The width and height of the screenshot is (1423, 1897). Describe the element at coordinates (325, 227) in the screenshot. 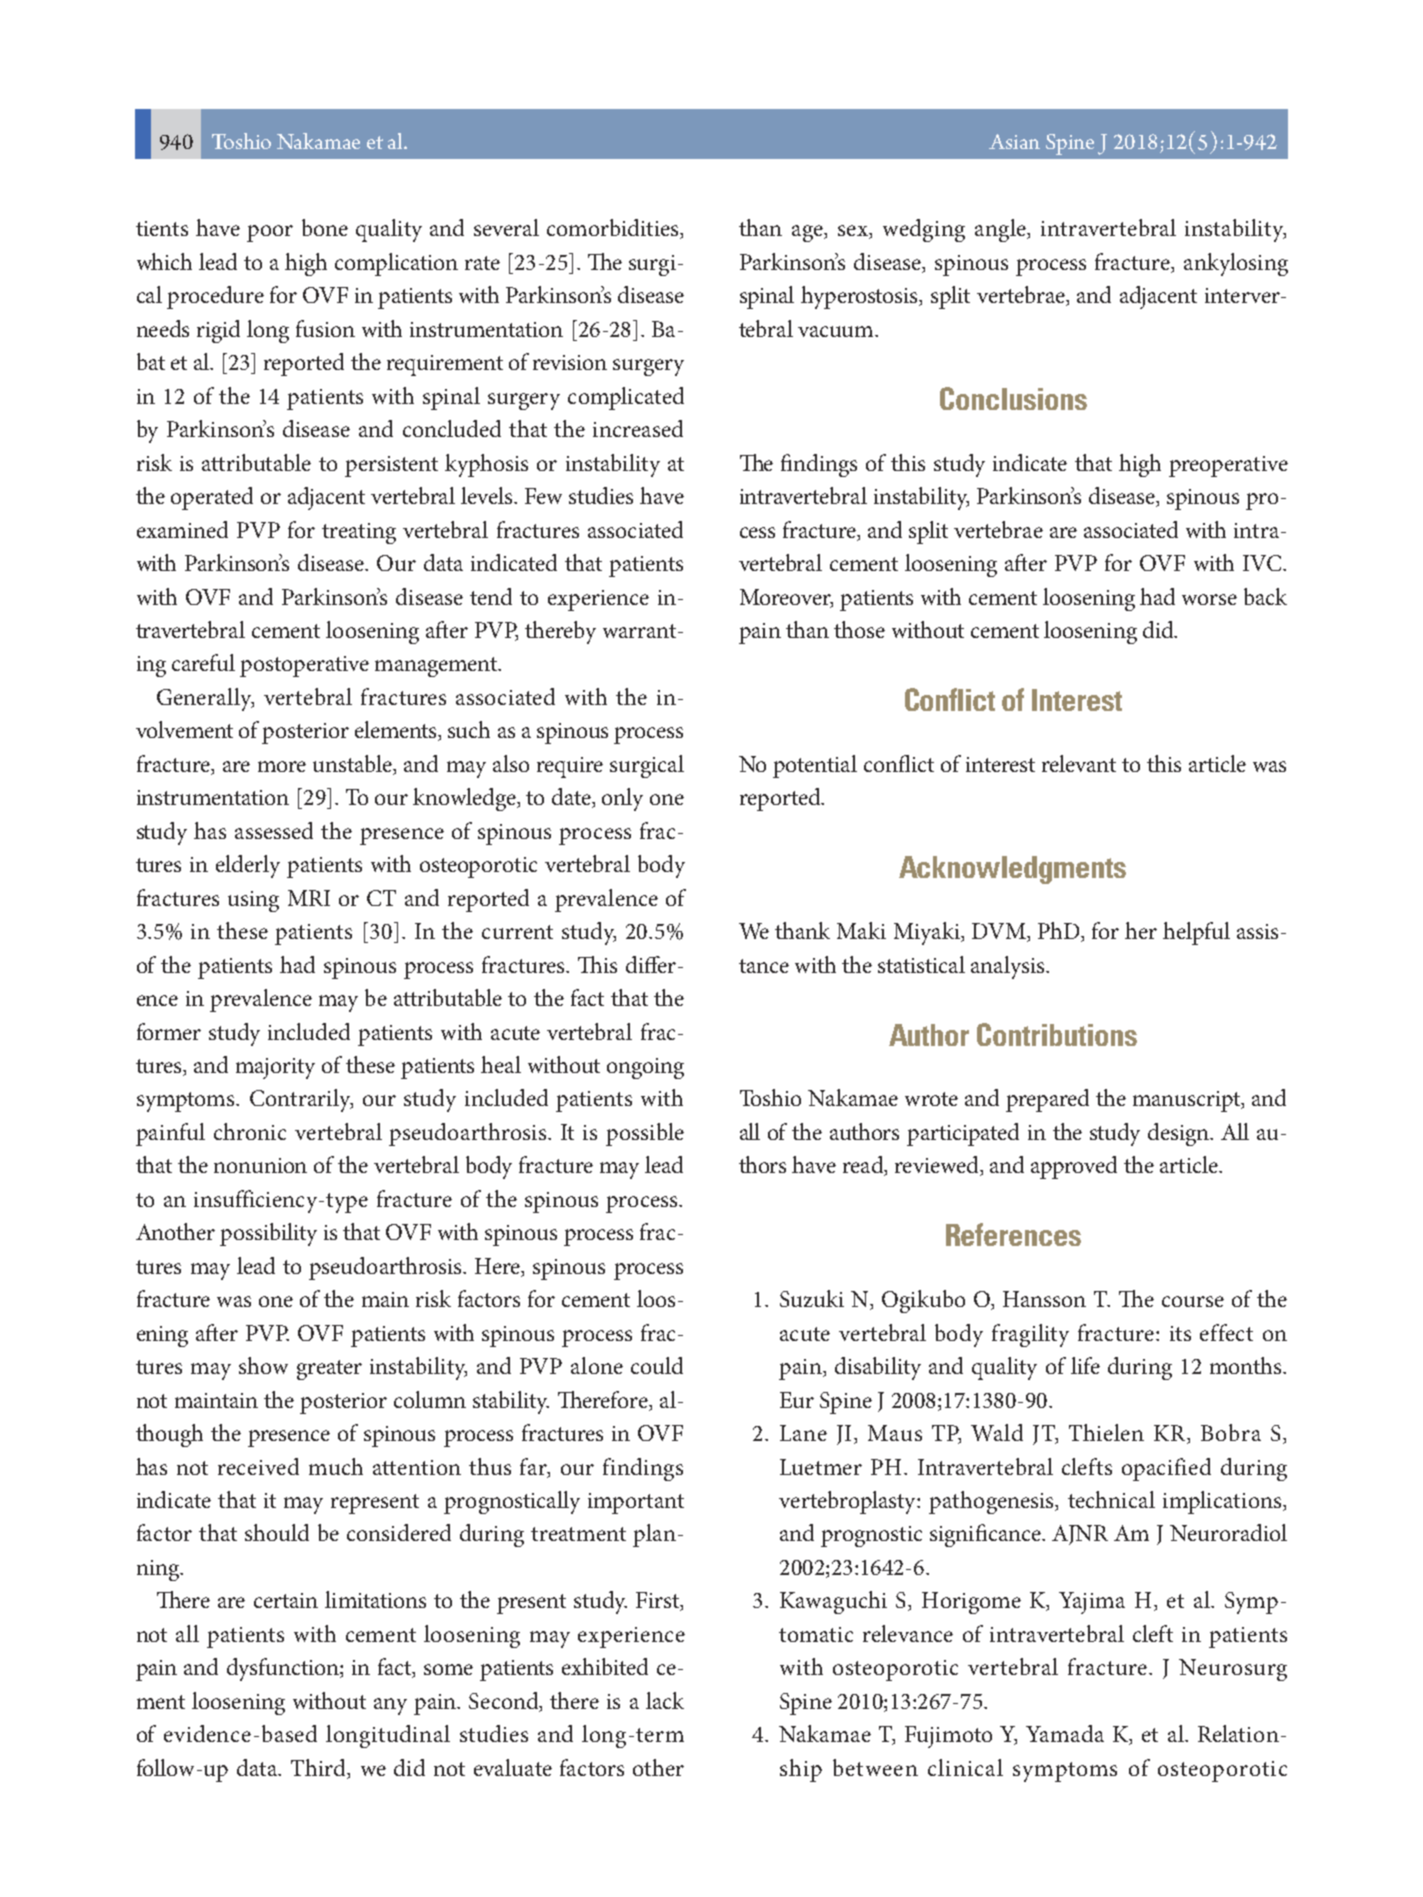

I see `bone` at that location.
